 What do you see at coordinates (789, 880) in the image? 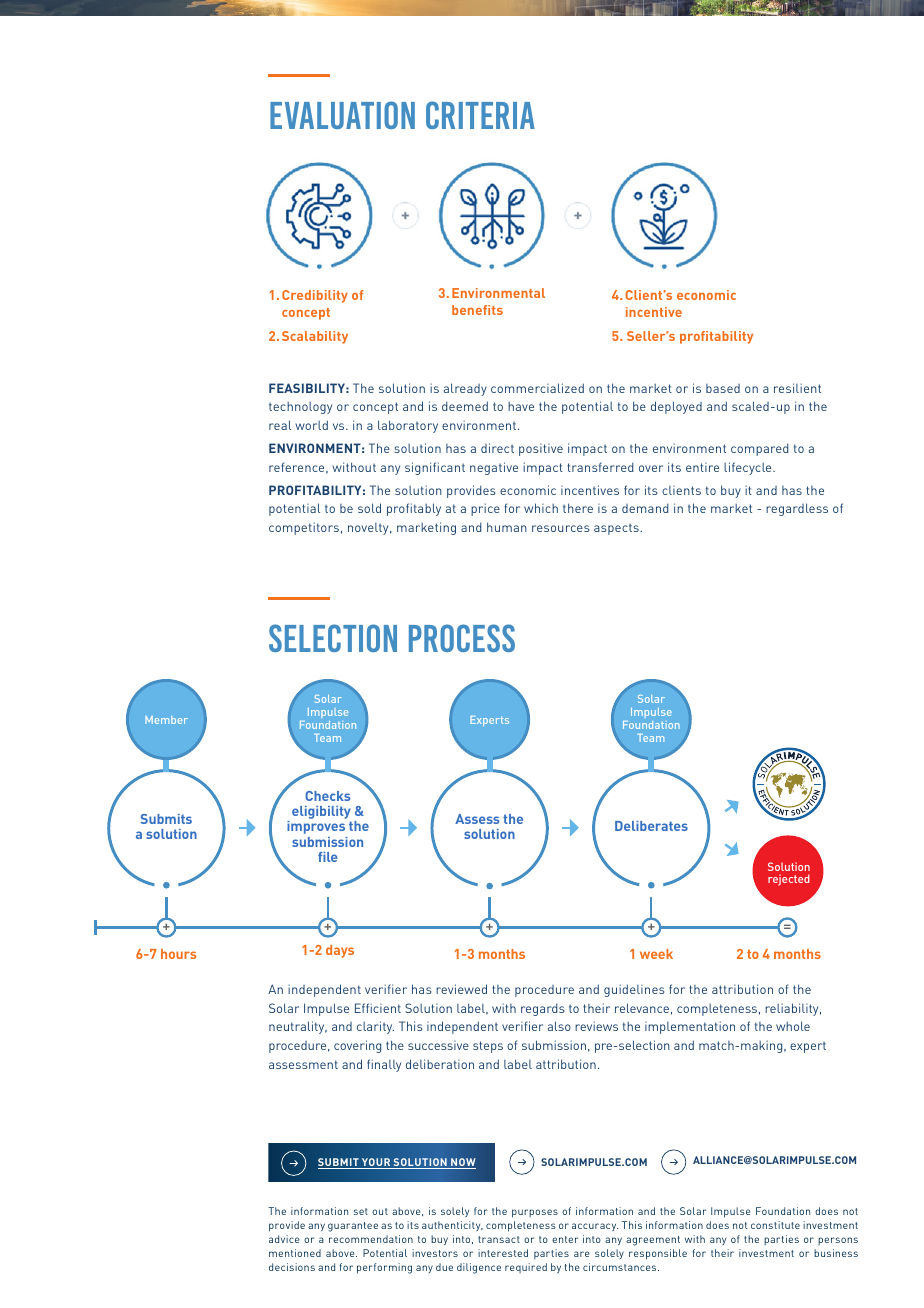
I see `rejected` at bounding box center [789, 880].
